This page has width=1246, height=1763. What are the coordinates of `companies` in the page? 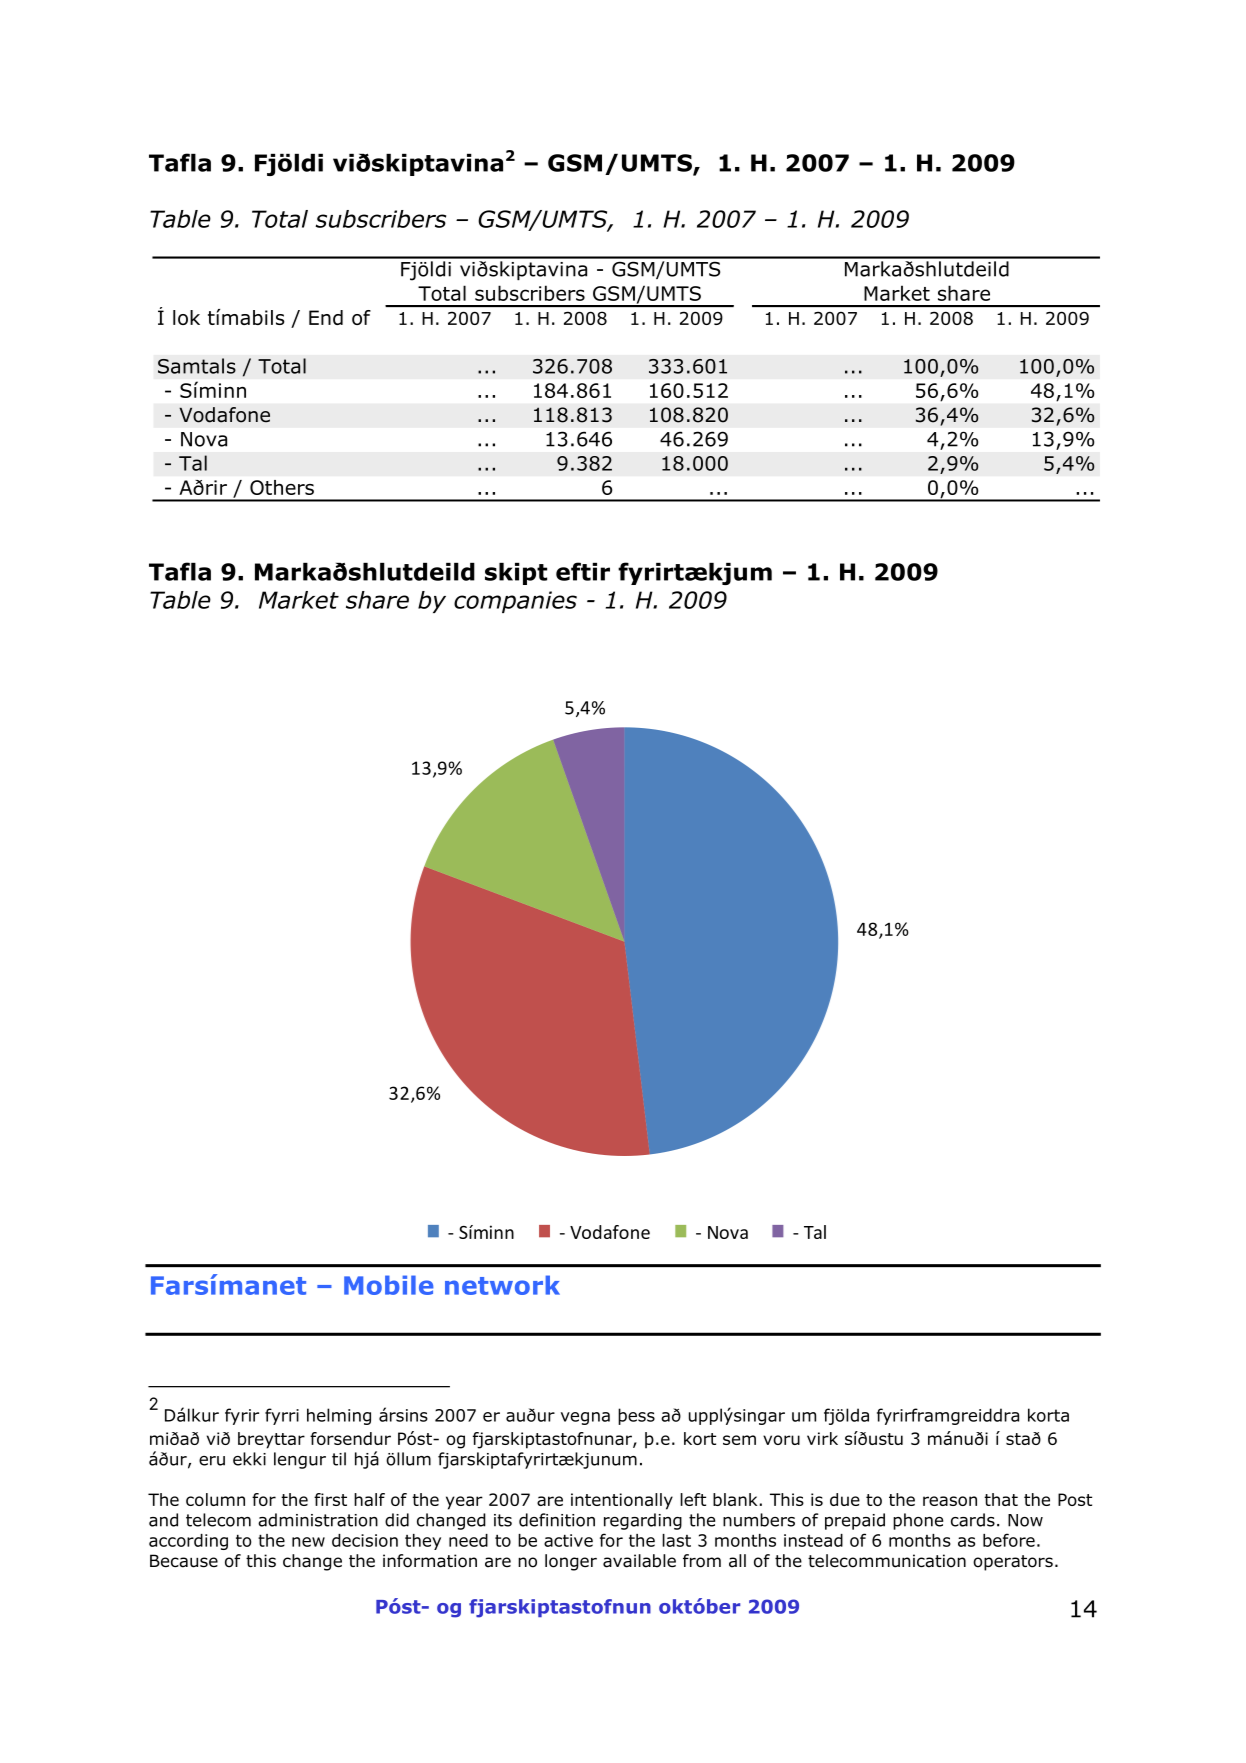 It's located at (515, 602).
